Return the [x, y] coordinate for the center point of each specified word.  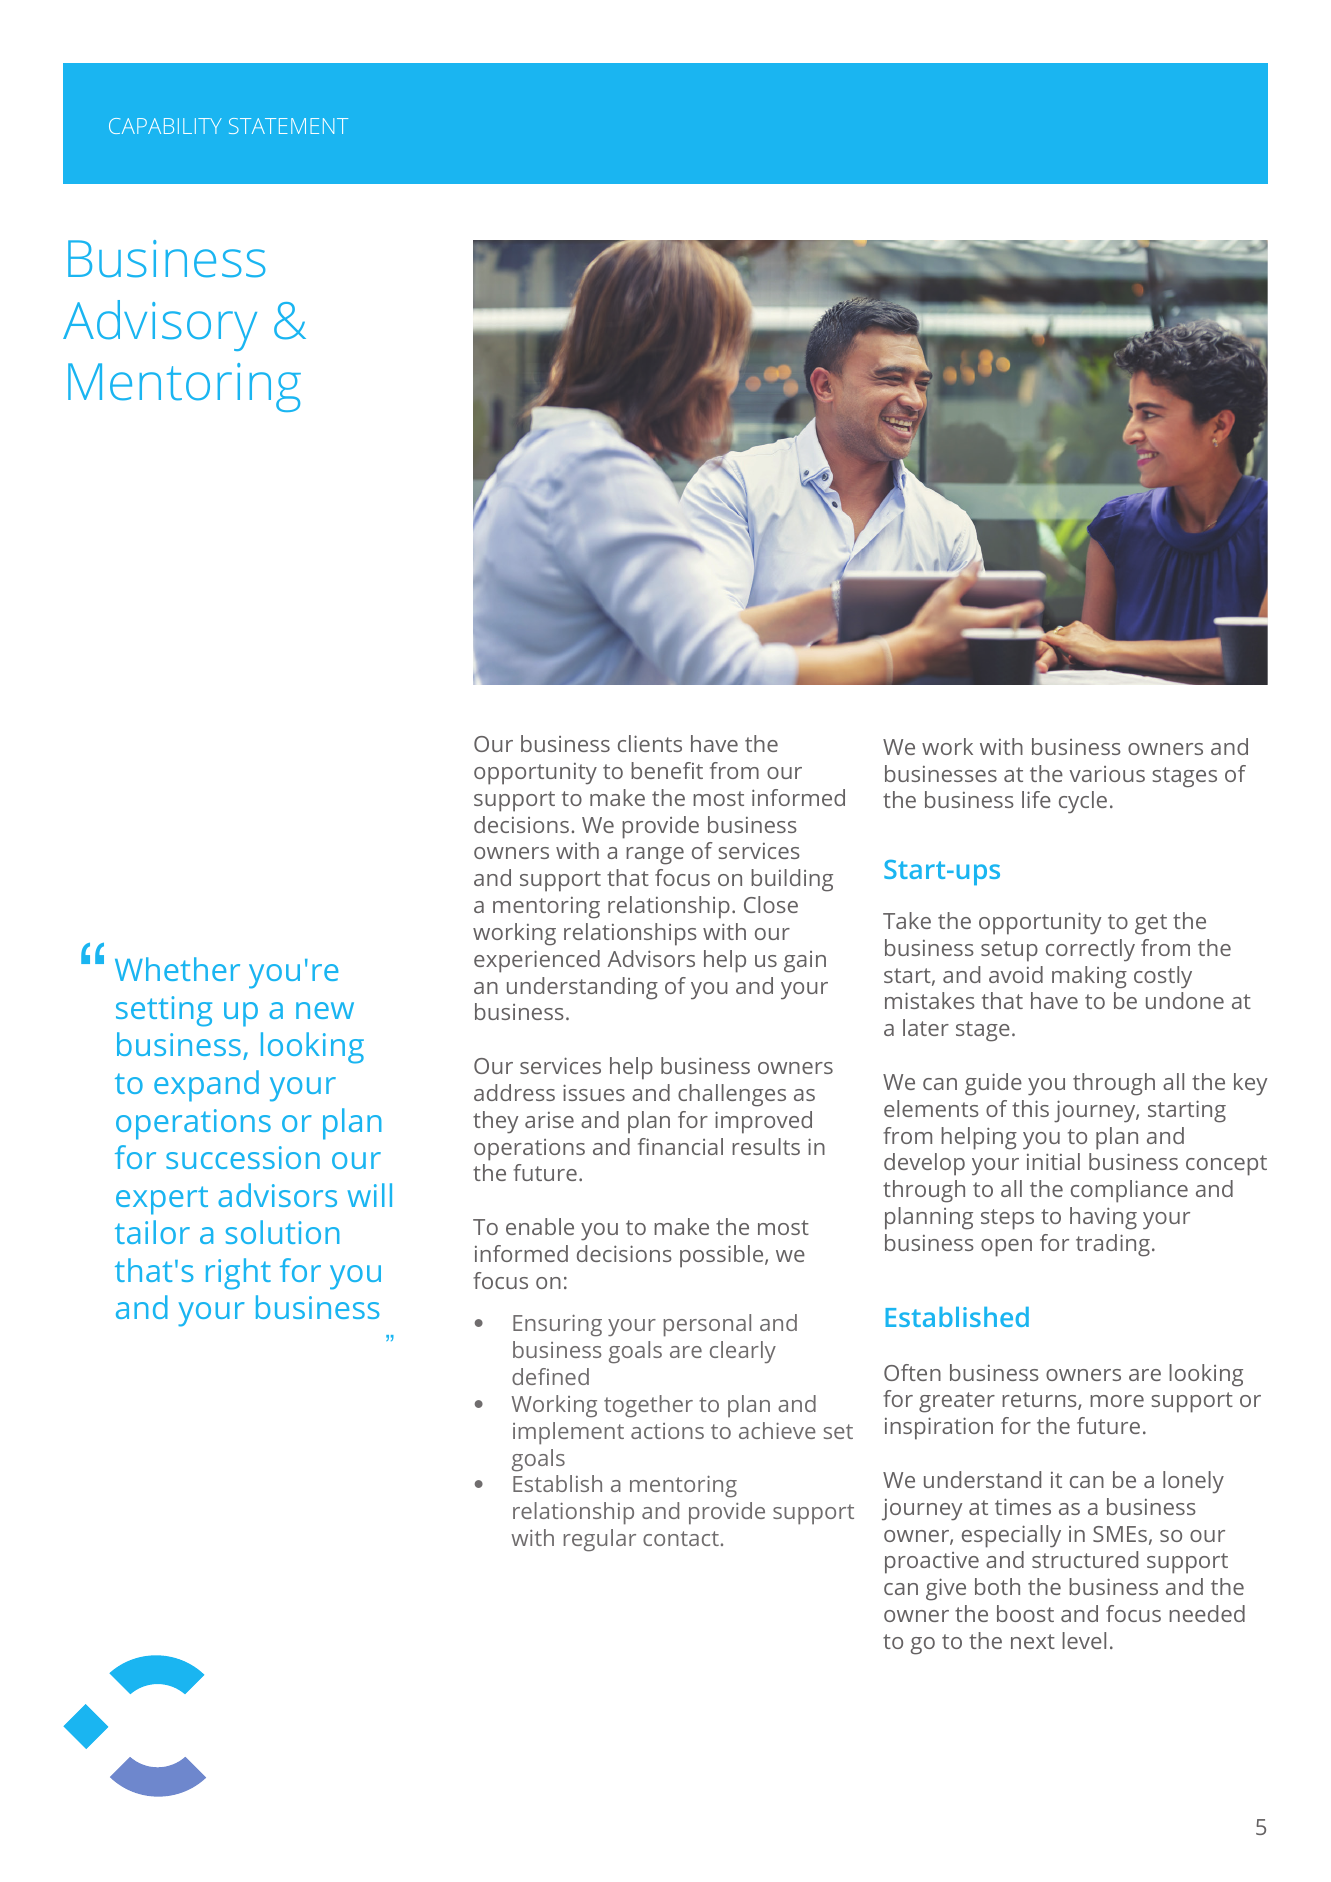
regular [600, 1540]
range [655, 856]
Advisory [160, 325]
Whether [177, 969]
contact [681, 1538]
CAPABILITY [165, 126]
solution [282, 1232]
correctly [1090, 950]
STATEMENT [288, 126]
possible [723, 1256]
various [1107, 774]
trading [1113, 1245]
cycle [1083, 802]
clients [650, 743]
